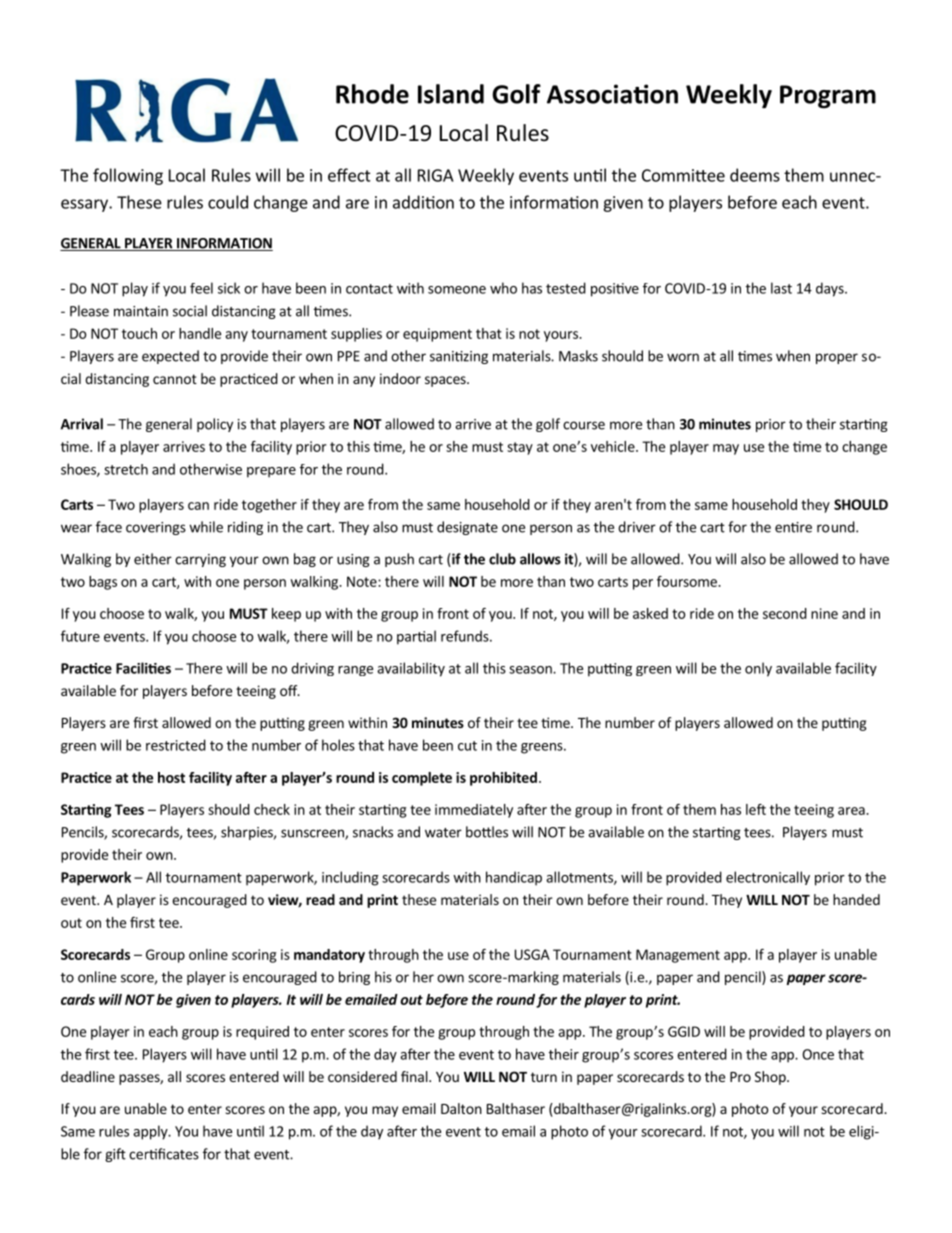 The height and width of the screenshot is (1233, 952). I want to click on host, so click(171, 777).
